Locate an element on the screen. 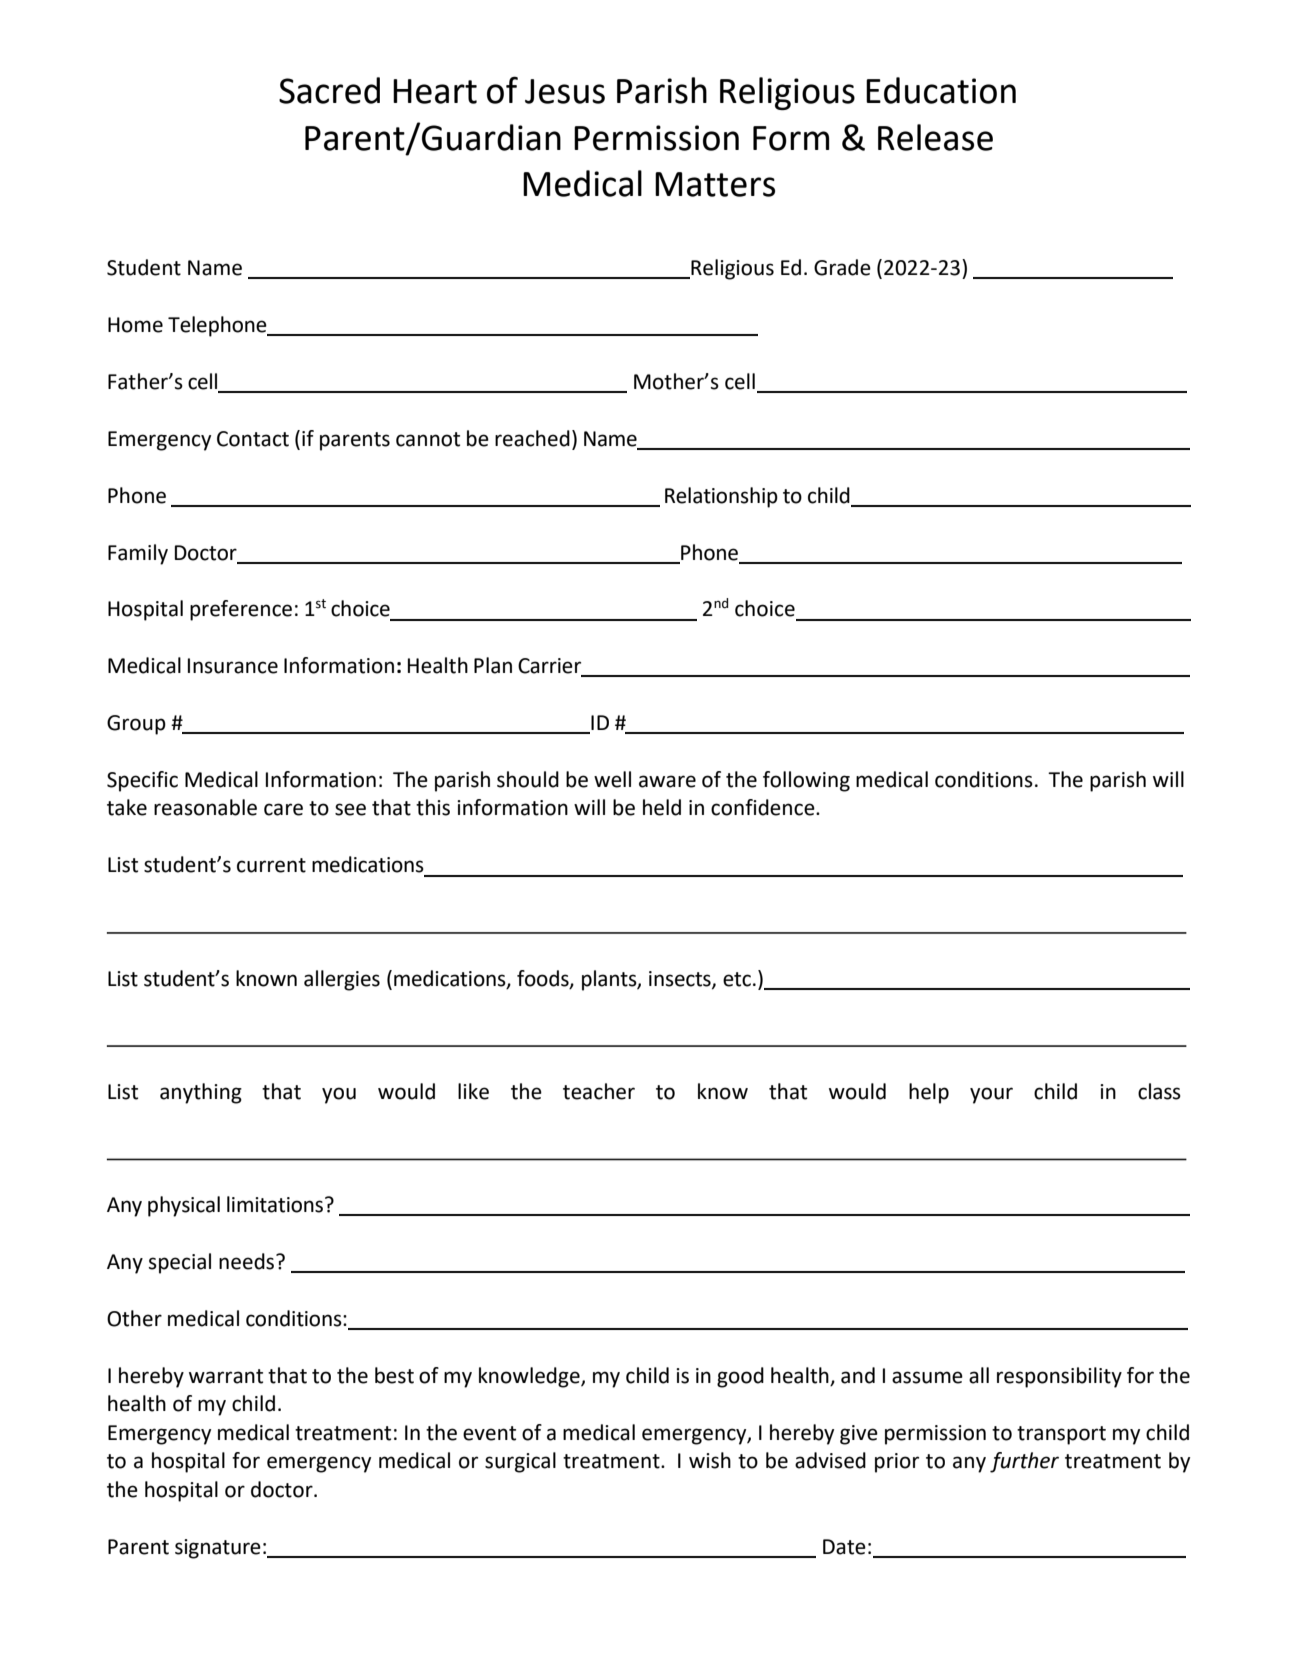 This screenshot has width=1297, height=1678. Relationship is located at coordinates (721, 497).
